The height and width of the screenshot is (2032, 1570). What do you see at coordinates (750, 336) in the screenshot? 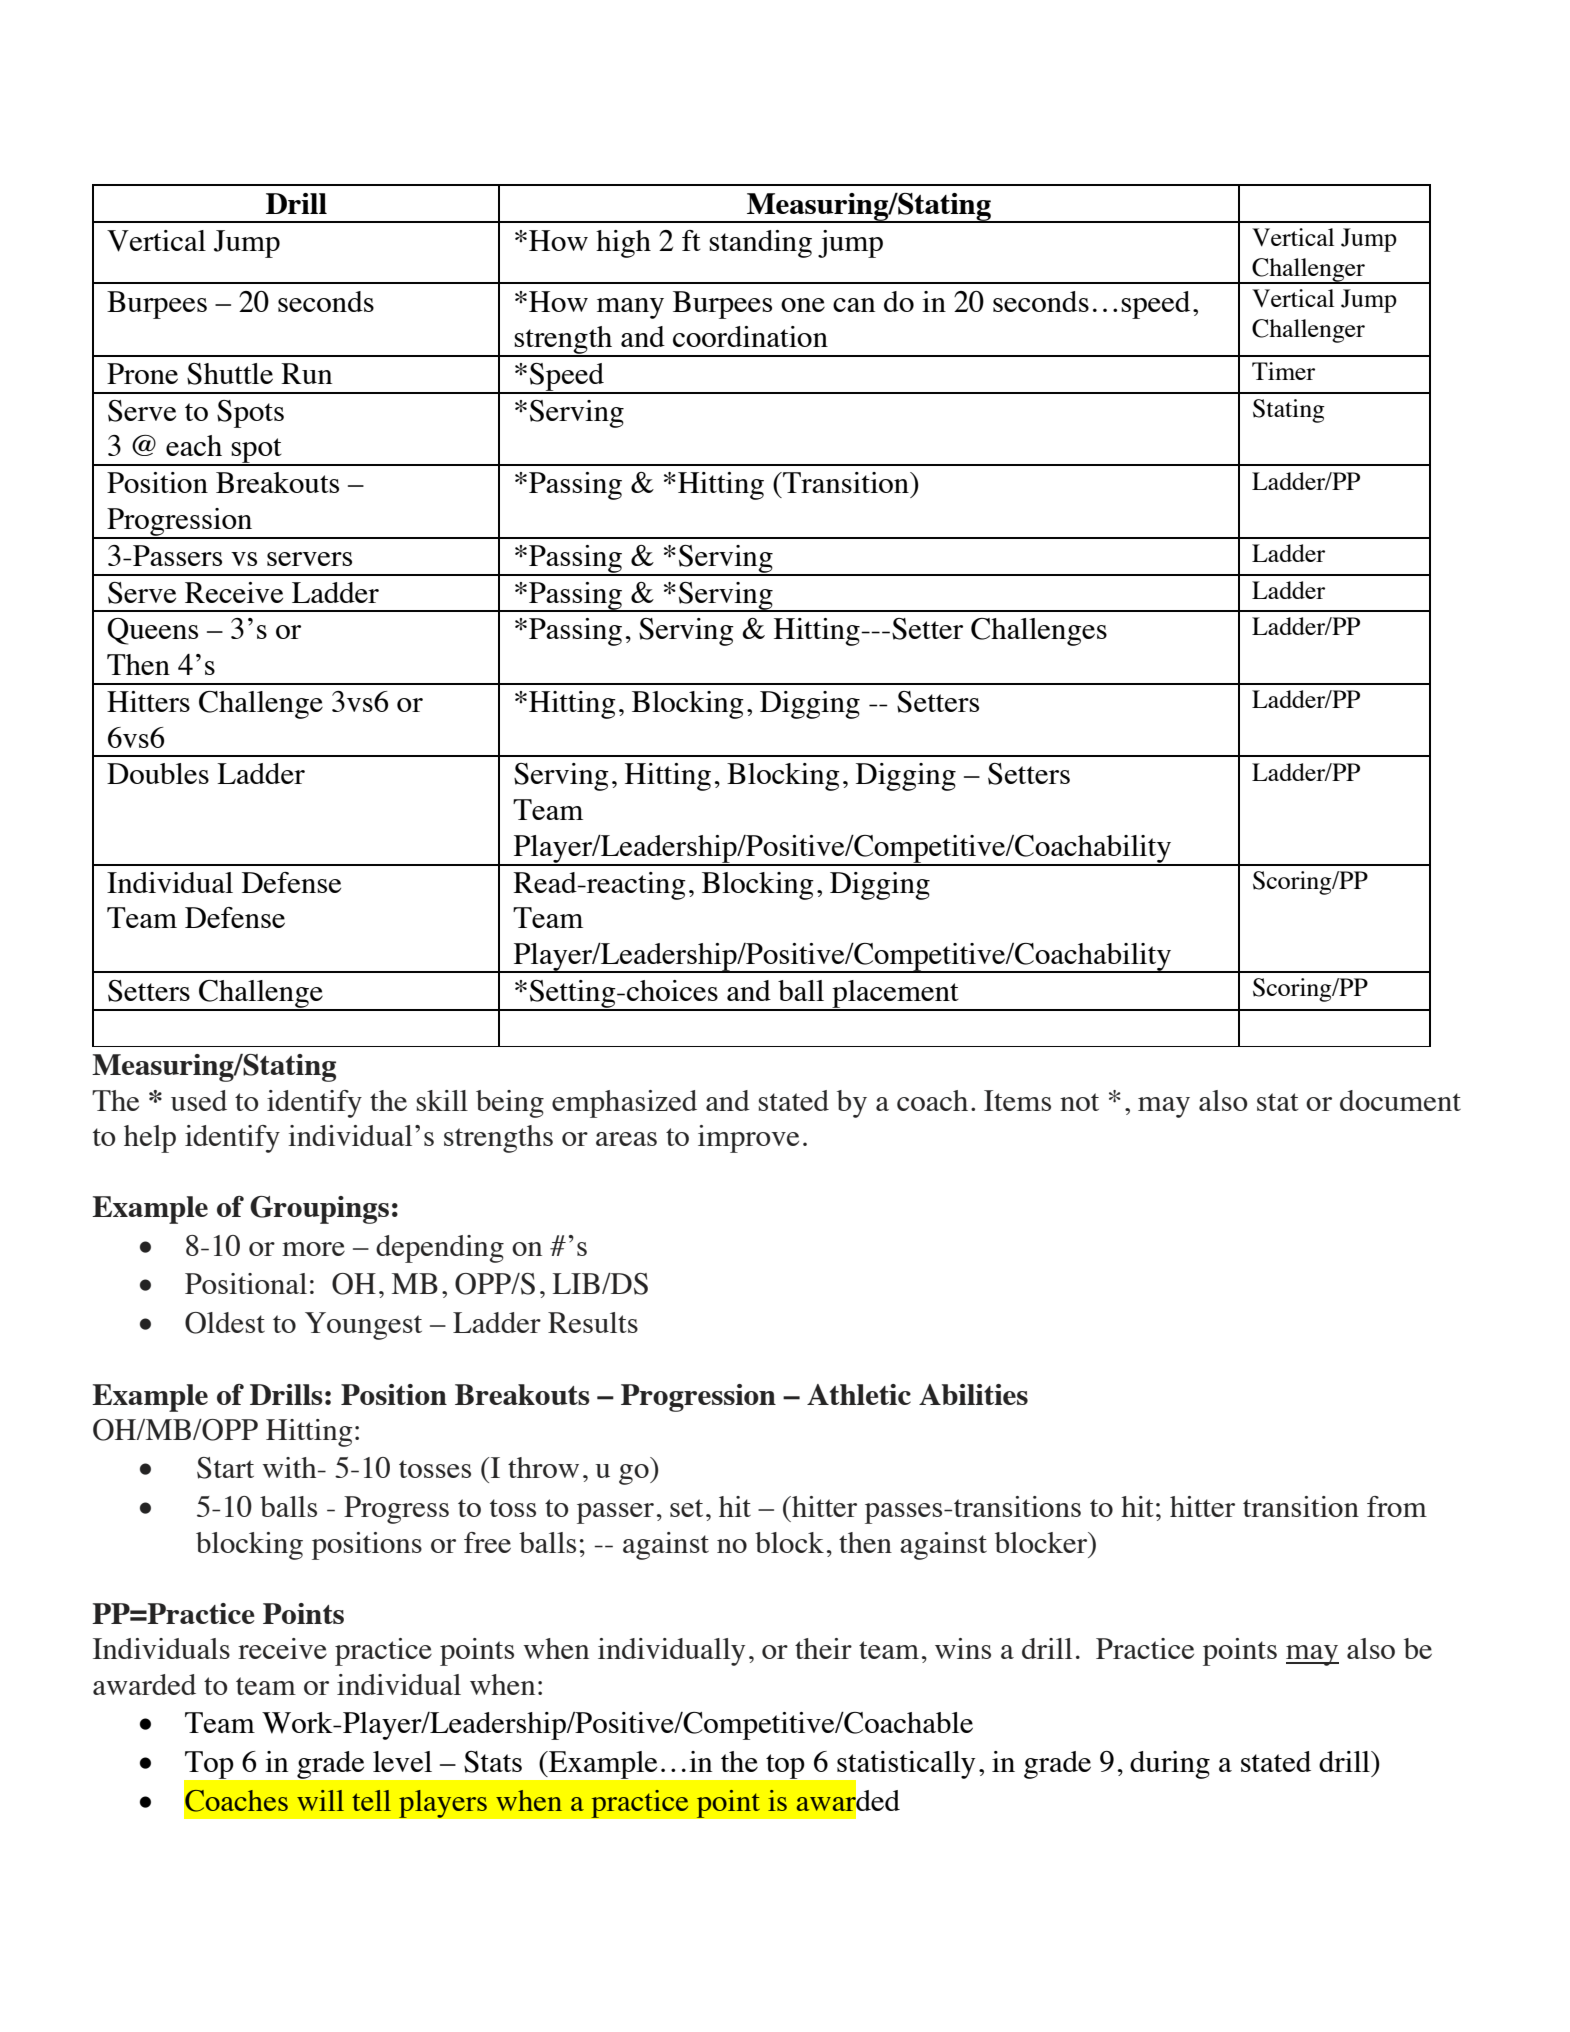
I see `coordination` at bounding box center [750, 336].
